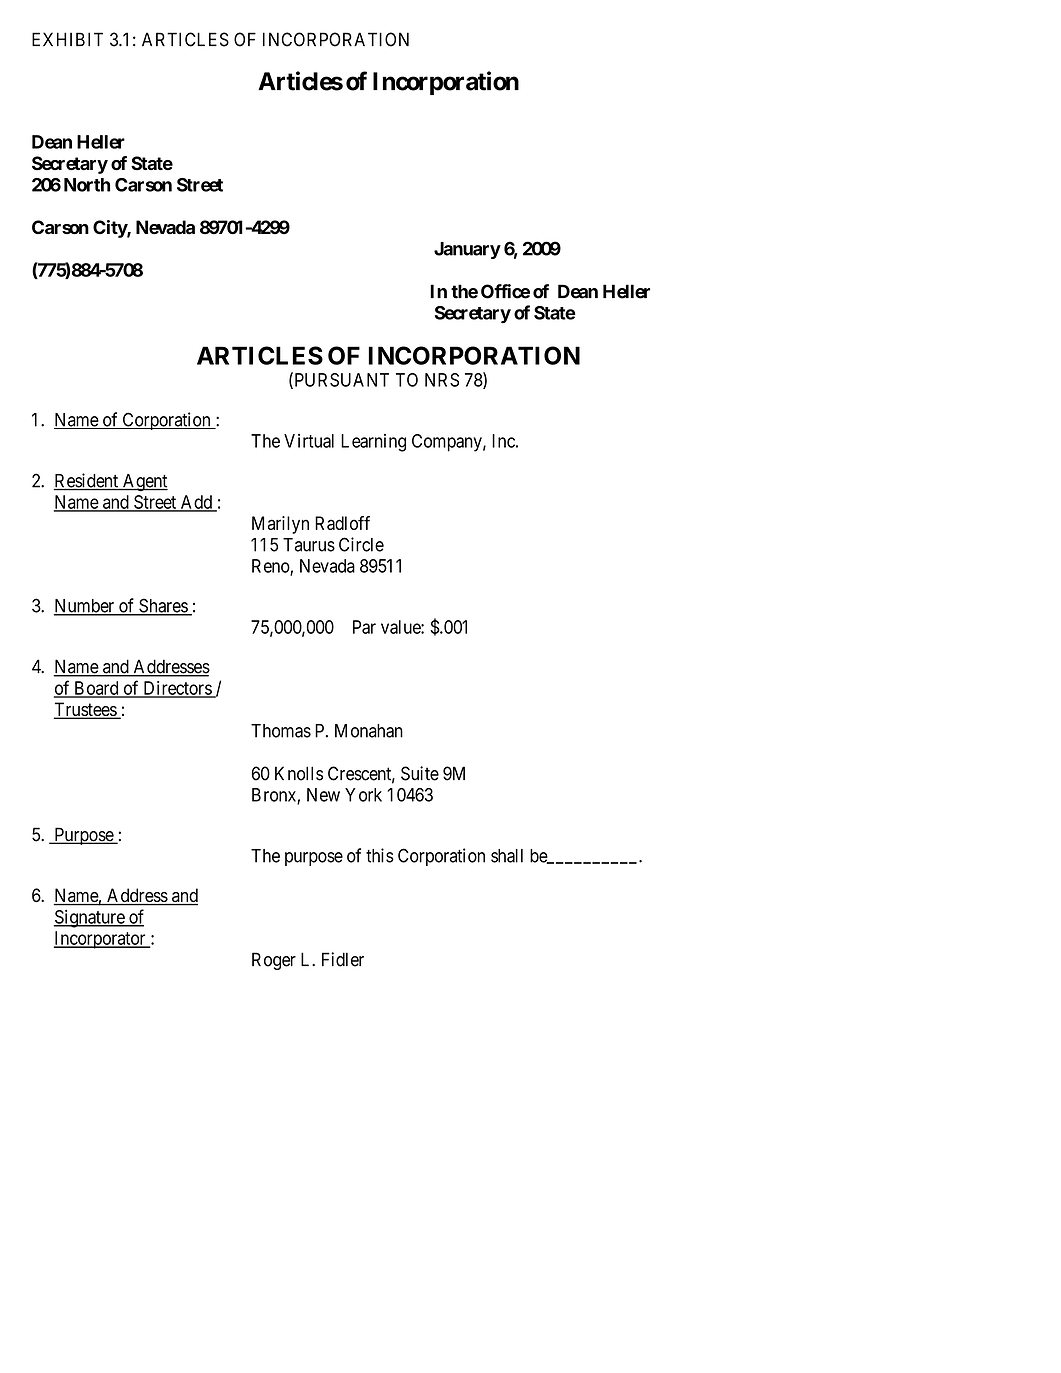  I want to click on Reno, so click(271, 567).
